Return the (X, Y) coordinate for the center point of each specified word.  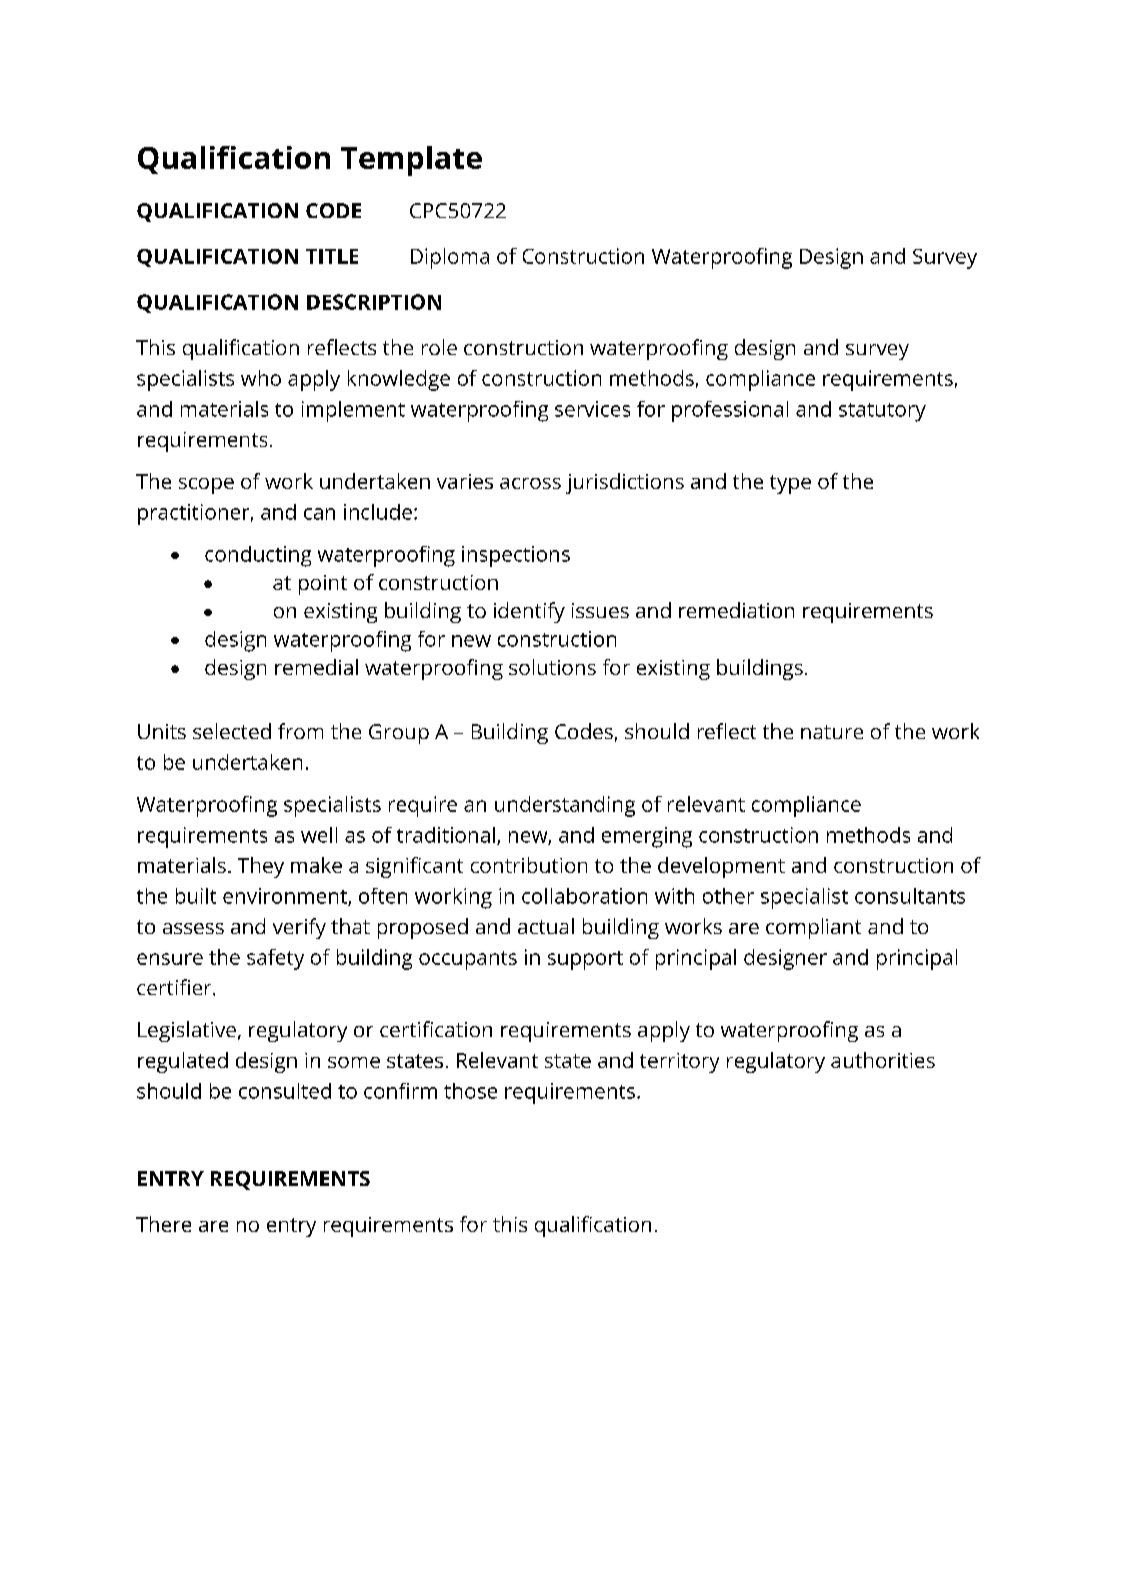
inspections (516, 556)
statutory (882, 412)
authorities (883, 1060)
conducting (258, 556)
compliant (813, 928)
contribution (529, 865)
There (163, 1224)
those (470, 1091)
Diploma (450, 258)
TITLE (332, 256)
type (790, 484)
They (261, 867)
